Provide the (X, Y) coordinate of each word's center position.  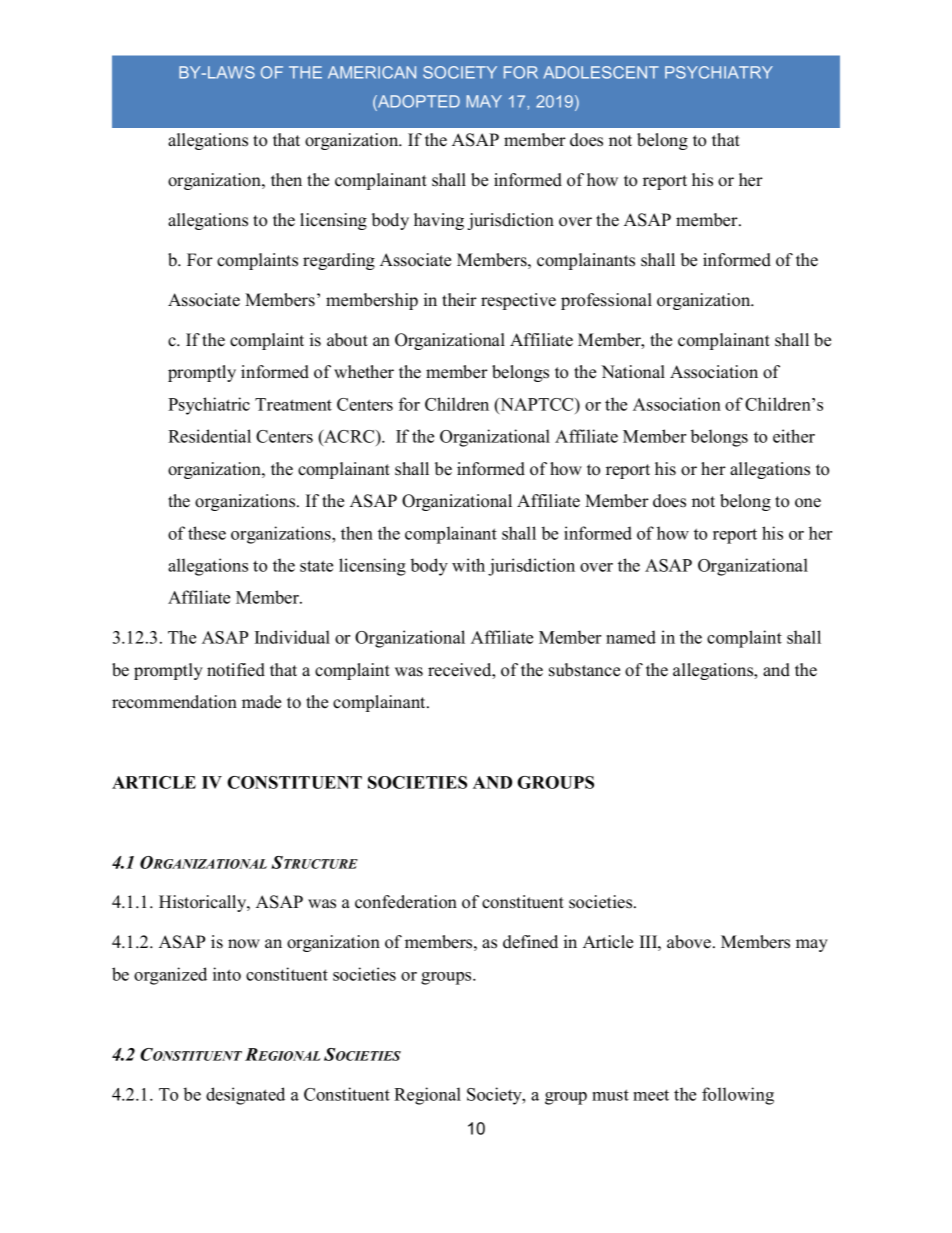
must (610, 1095)
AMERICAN (372, 72)
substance (584, 670)
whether (364, 372)
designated (245, 1096)
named (631, 637)
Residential (209, 436)
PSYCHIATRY (719, 72)
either (794, 436)
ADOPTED (418, 101)
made (261, 702)
